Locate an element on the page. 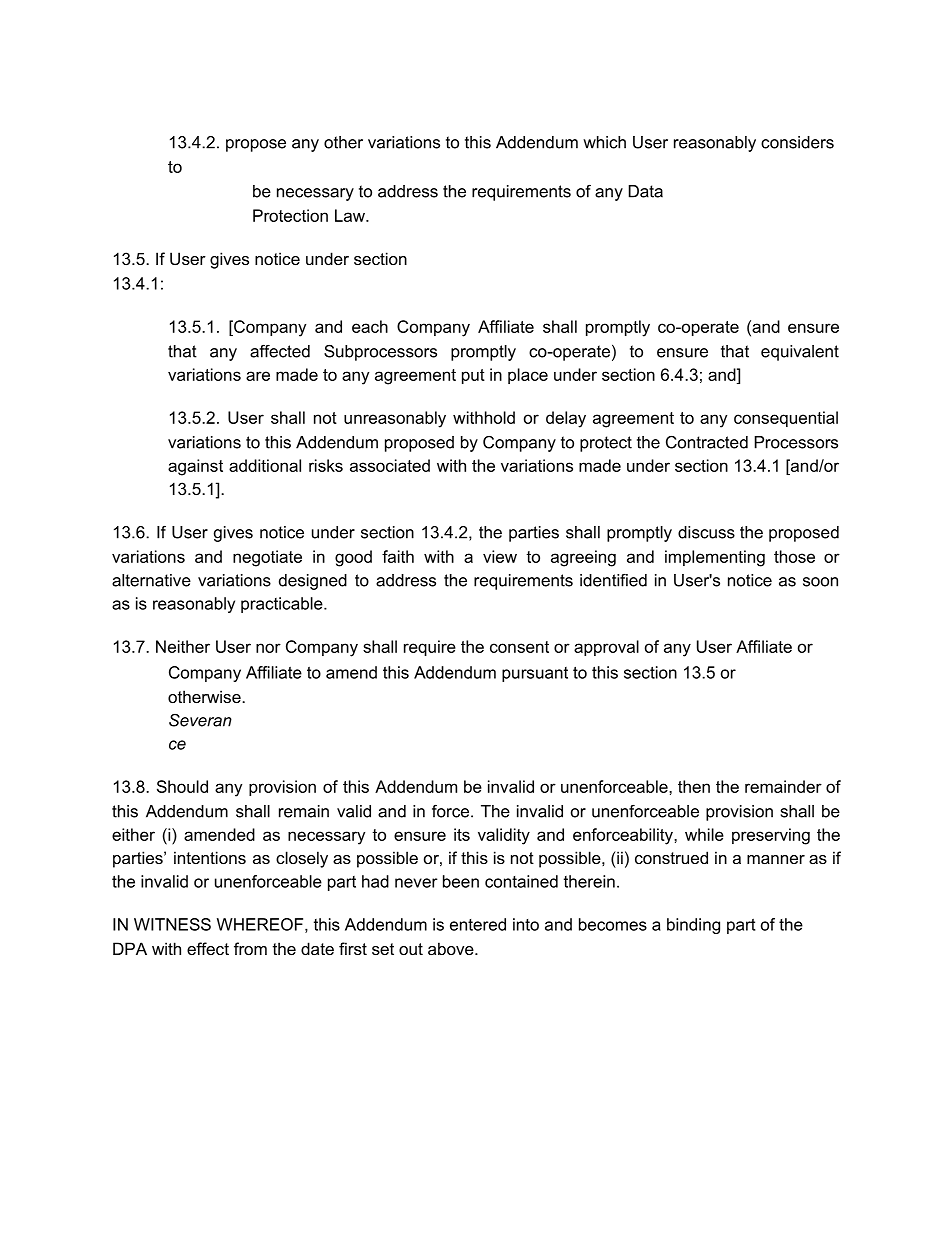 This document has height=1233, width=952. WITNESS is located at coordinates (172, 924).
